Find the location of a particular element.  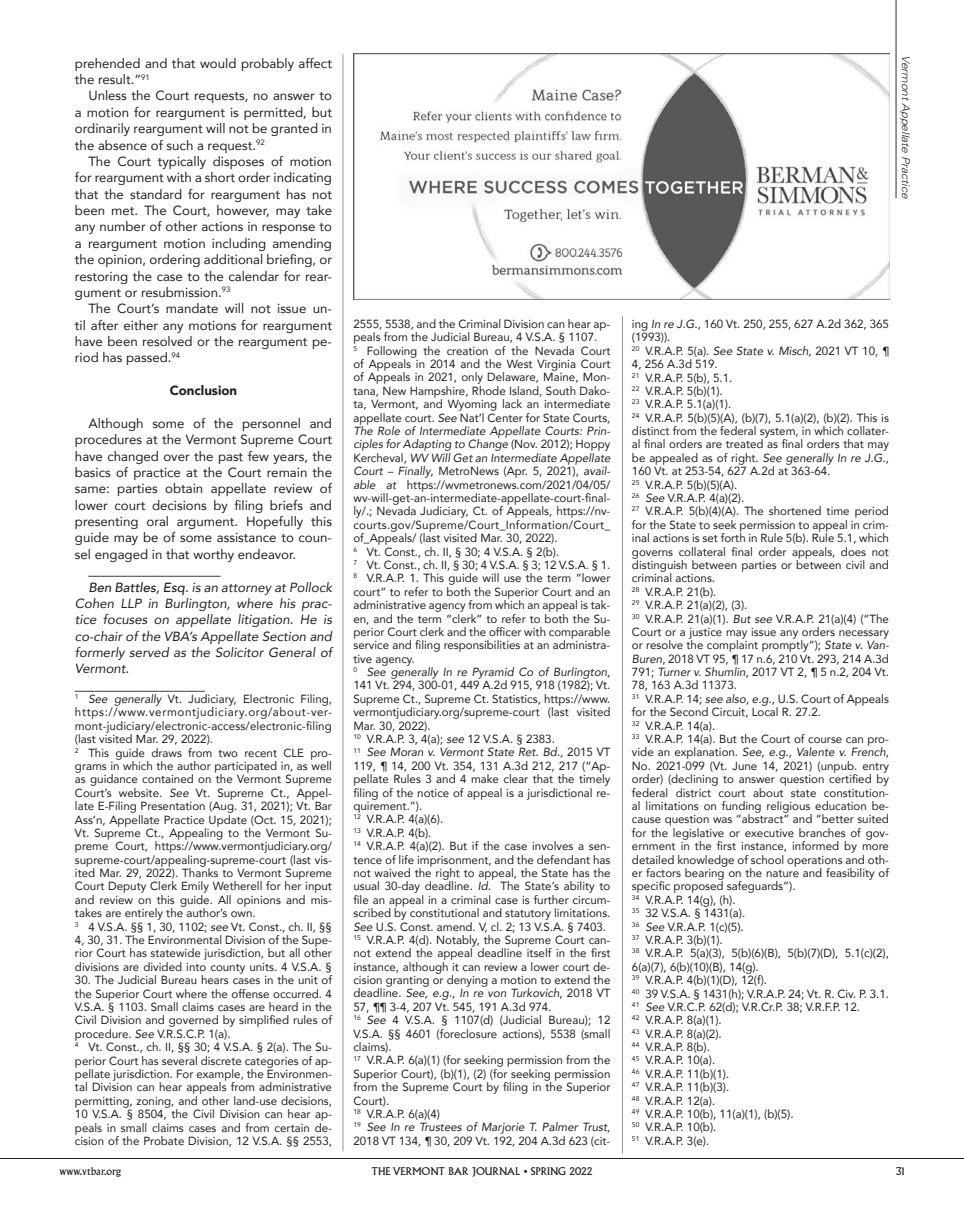

affect is located at coordinates (315, 63).
